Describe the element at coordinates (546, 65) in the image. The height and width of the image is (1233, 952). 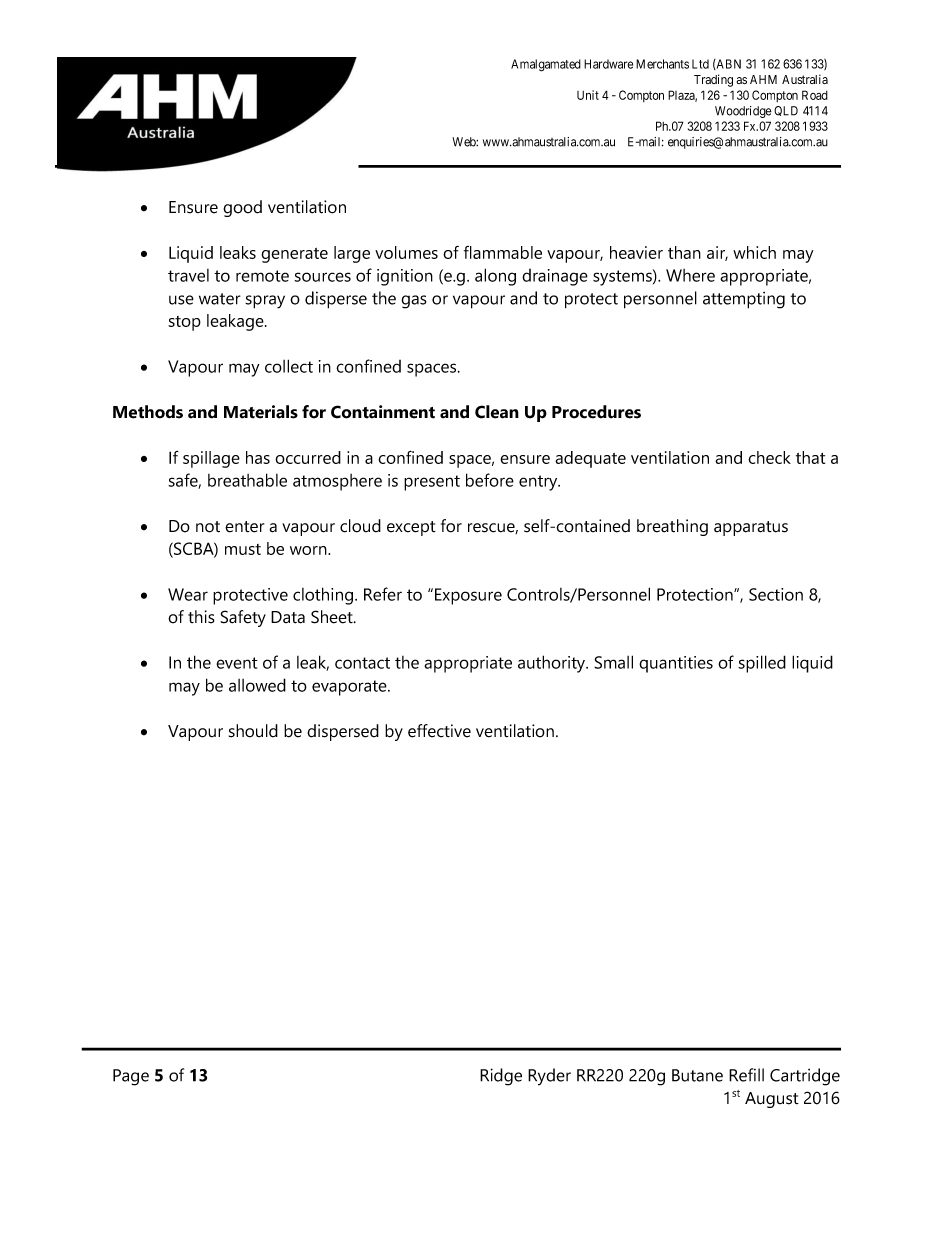
I see `Amalgamated` at that location.
